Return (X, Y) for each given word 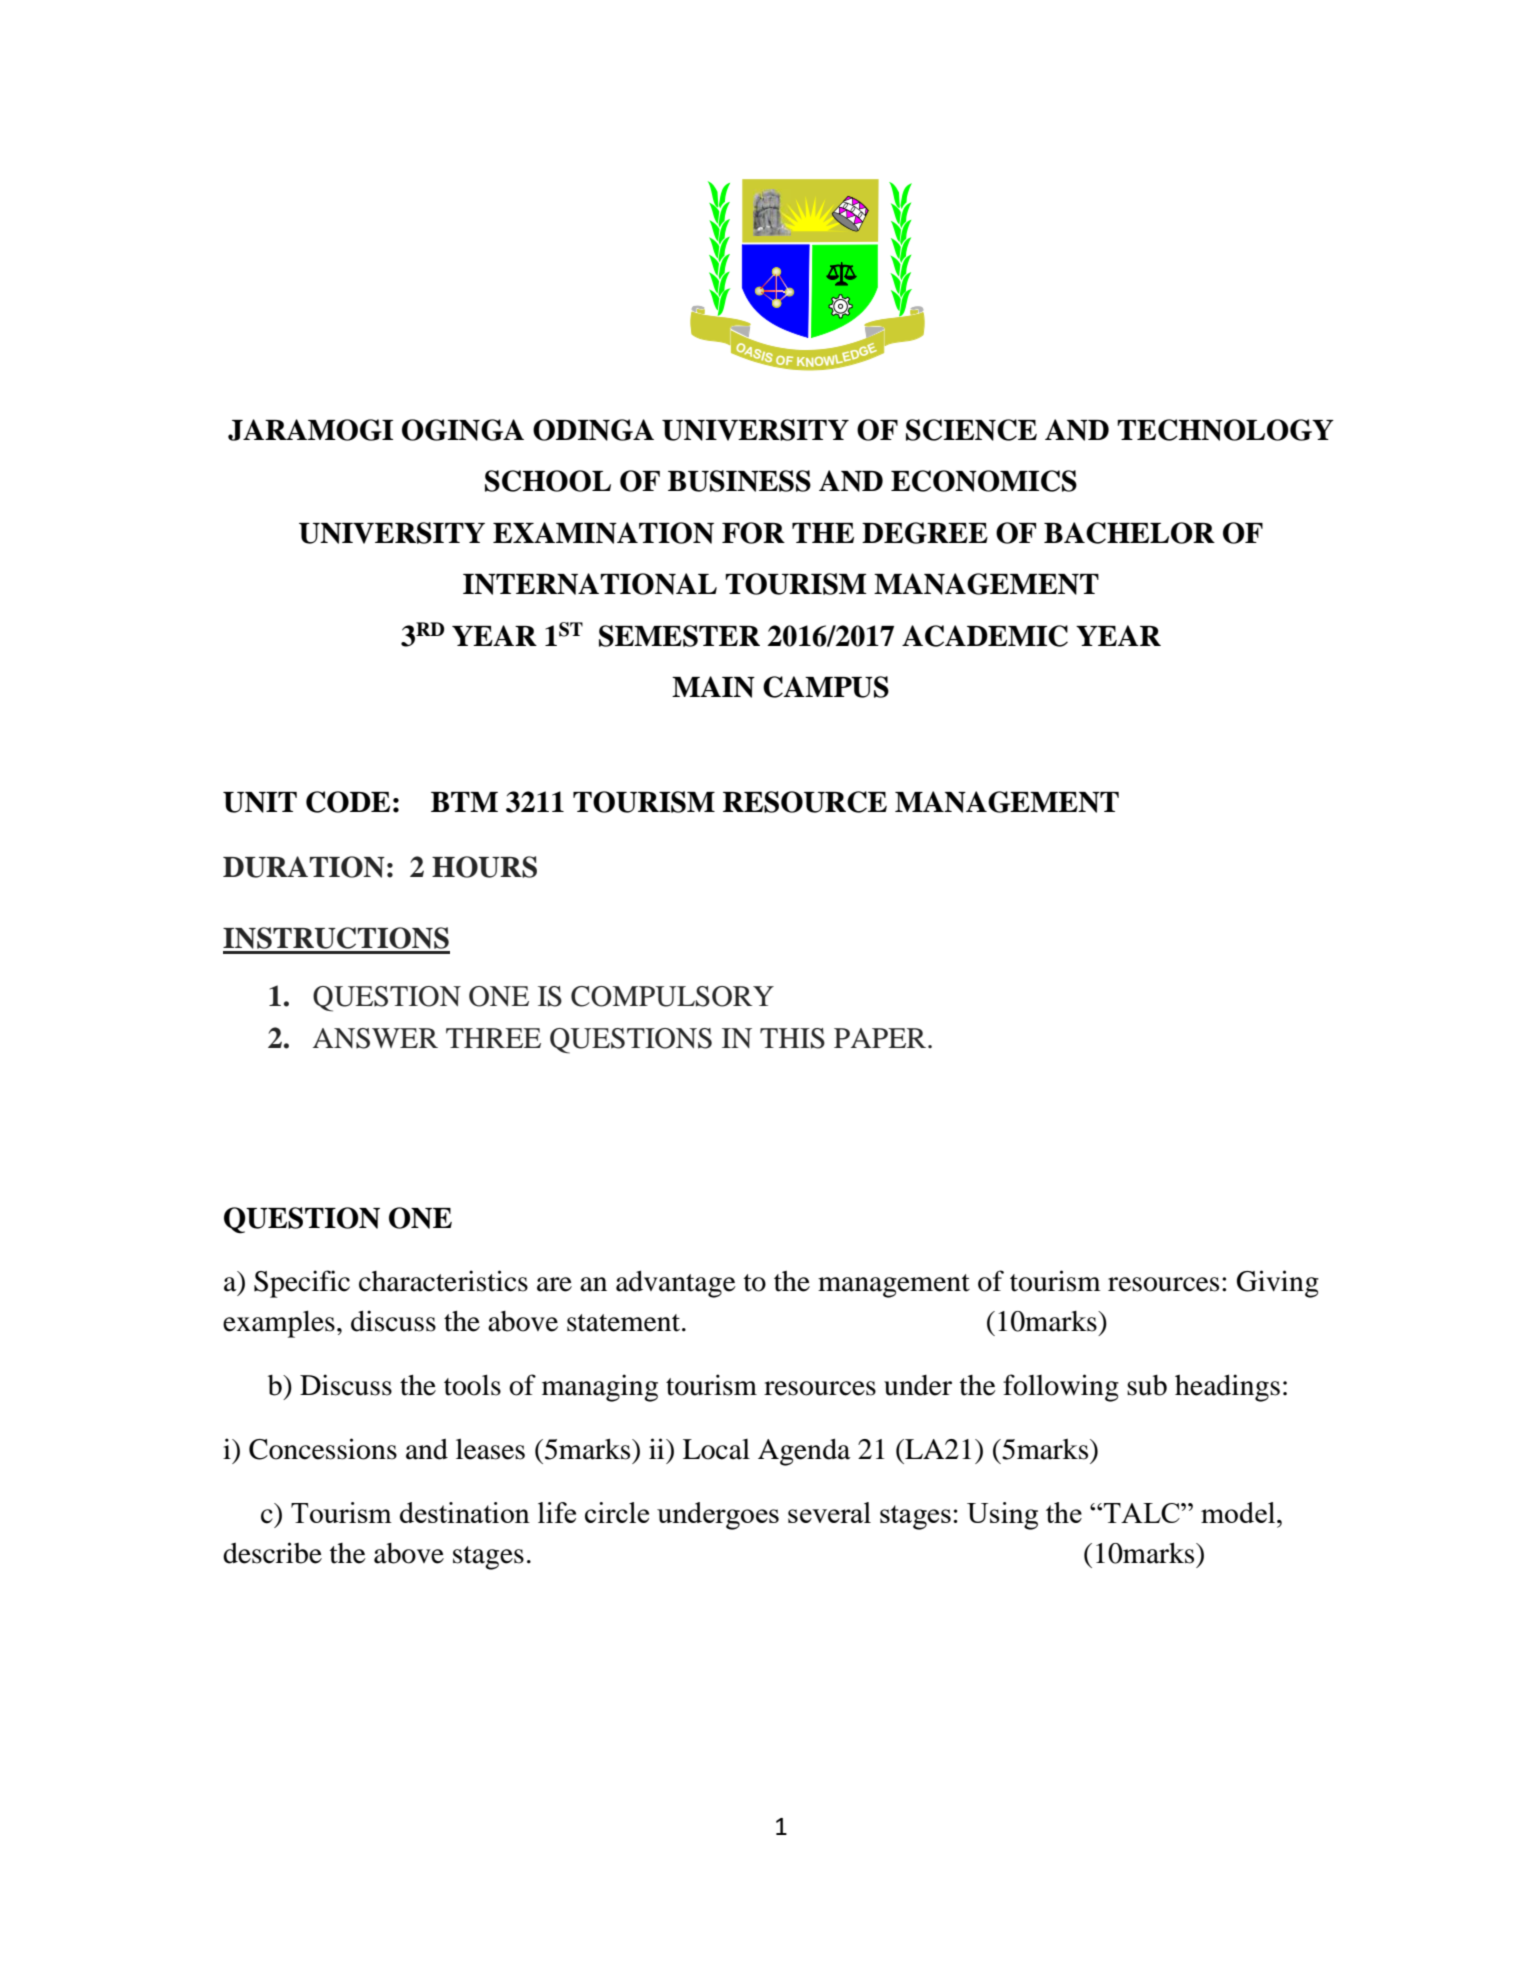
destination (465, 1512)
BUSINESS (739, 481)
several (829, 1512)
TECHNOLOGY (1225, 430)
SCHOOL (548, 481)
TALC (1143, 1513)
